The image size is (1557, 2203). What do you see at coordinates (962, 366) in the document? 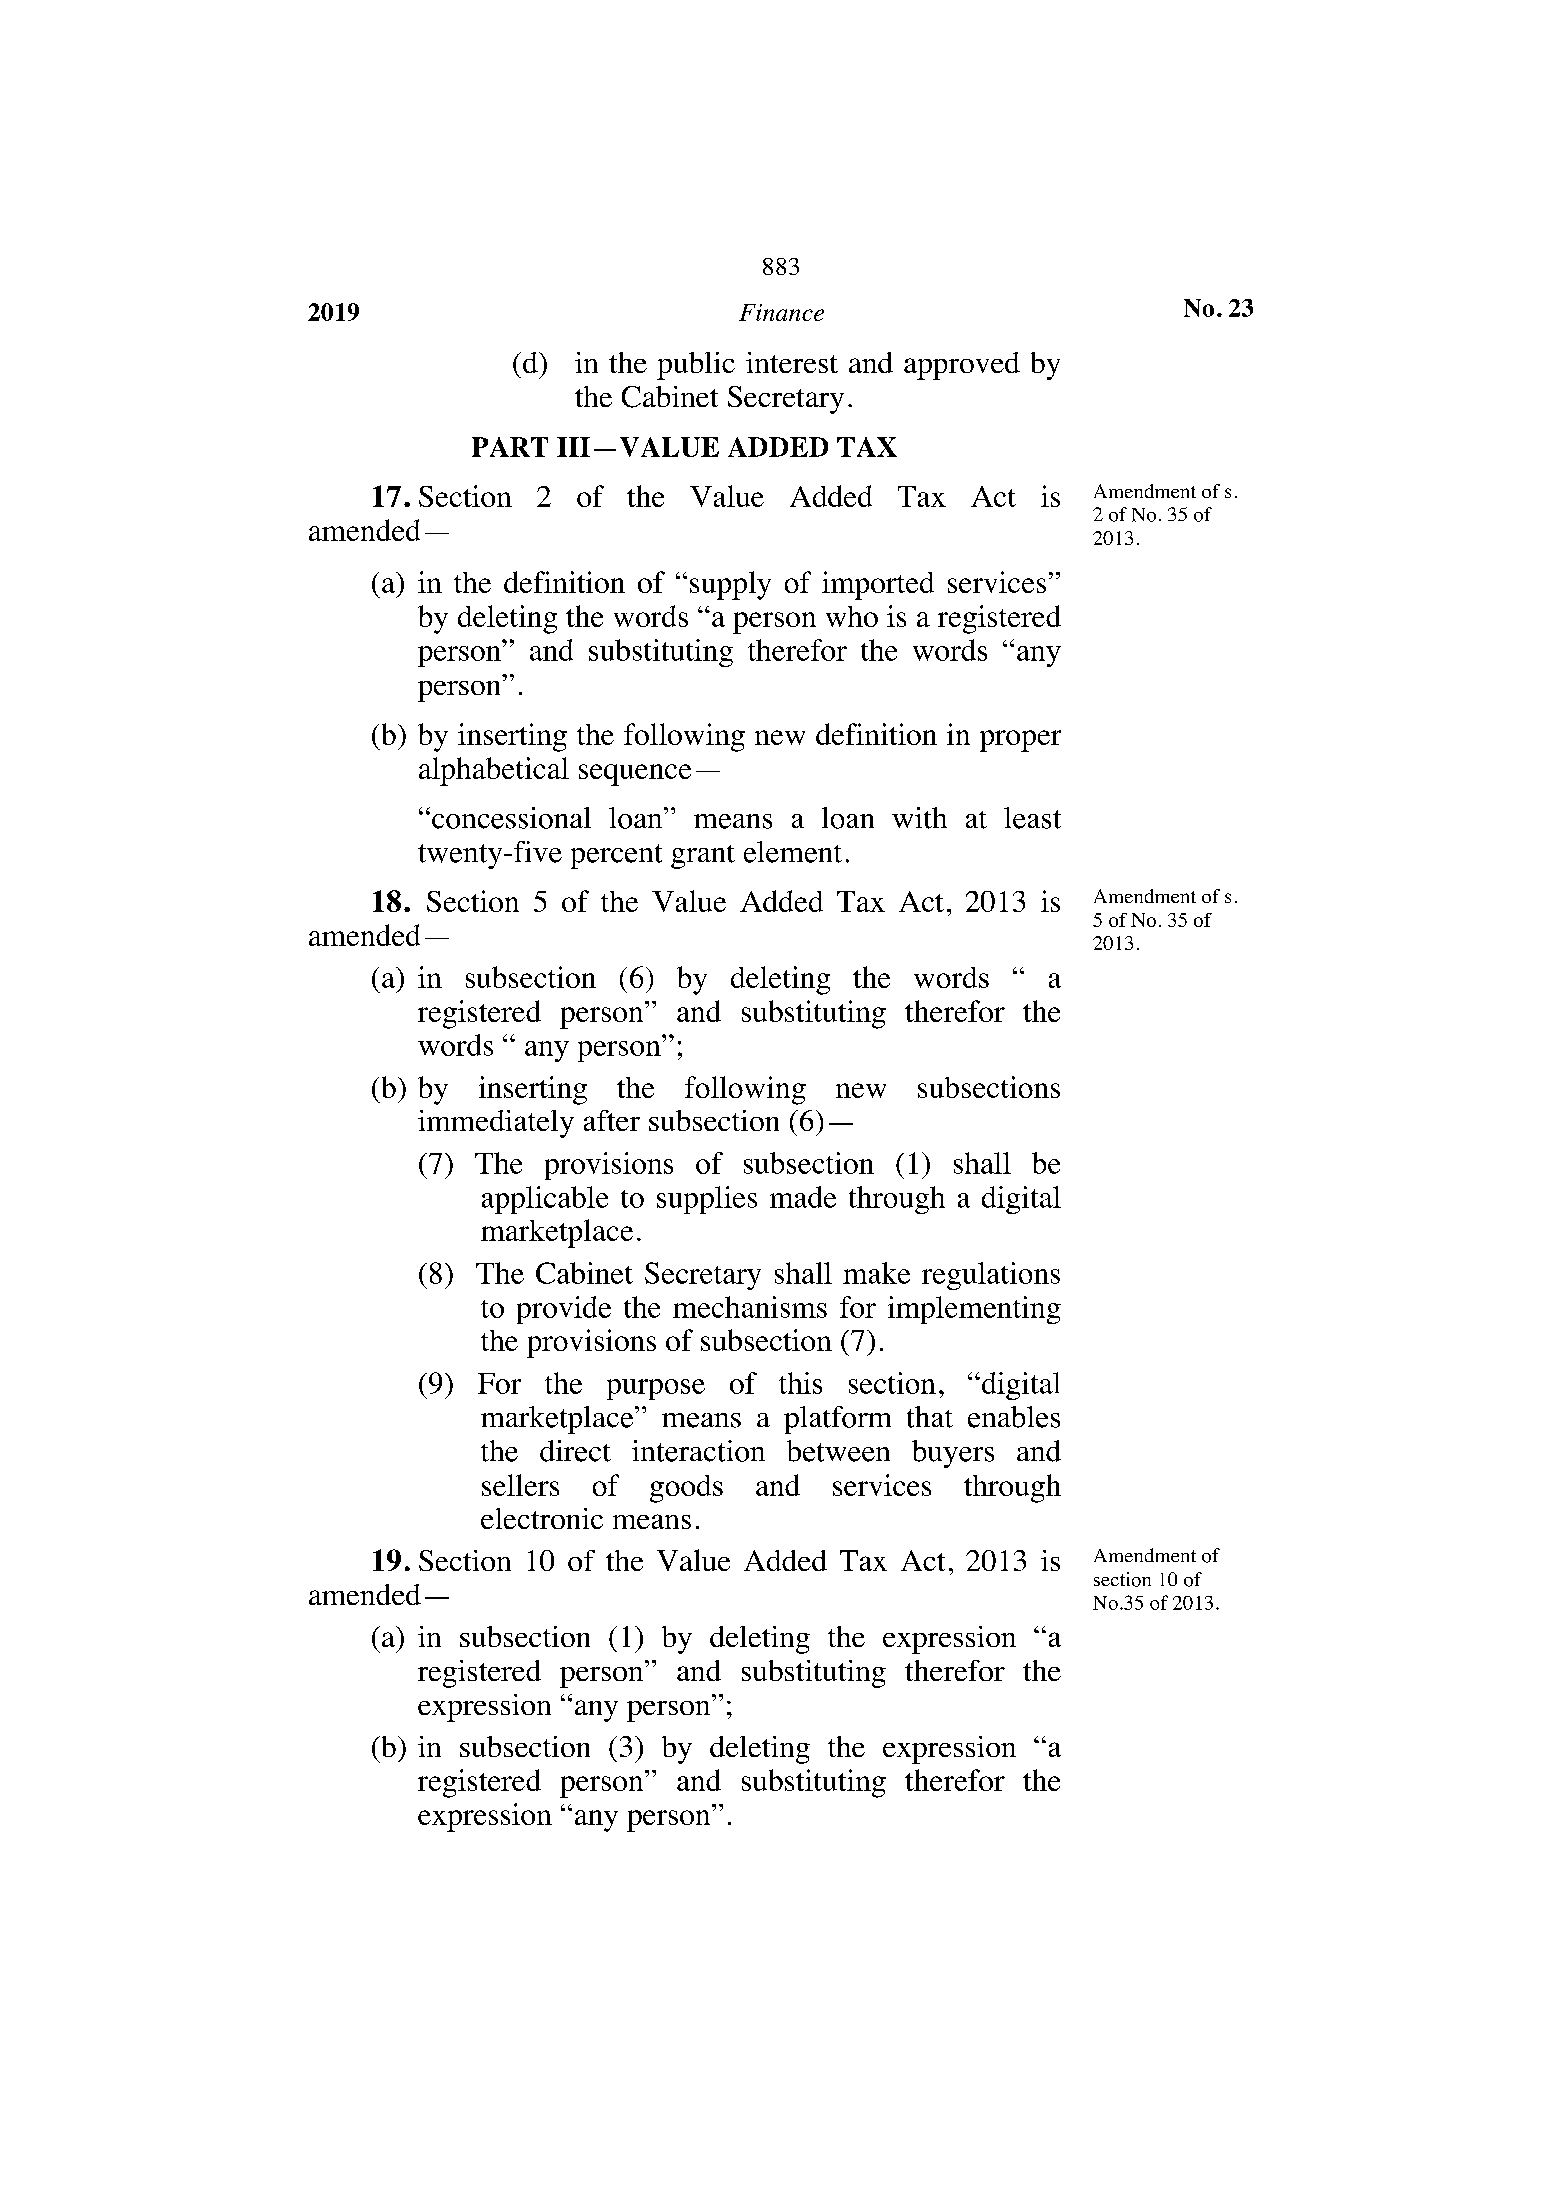
I see `approved` at bounding box center [962, 366].
